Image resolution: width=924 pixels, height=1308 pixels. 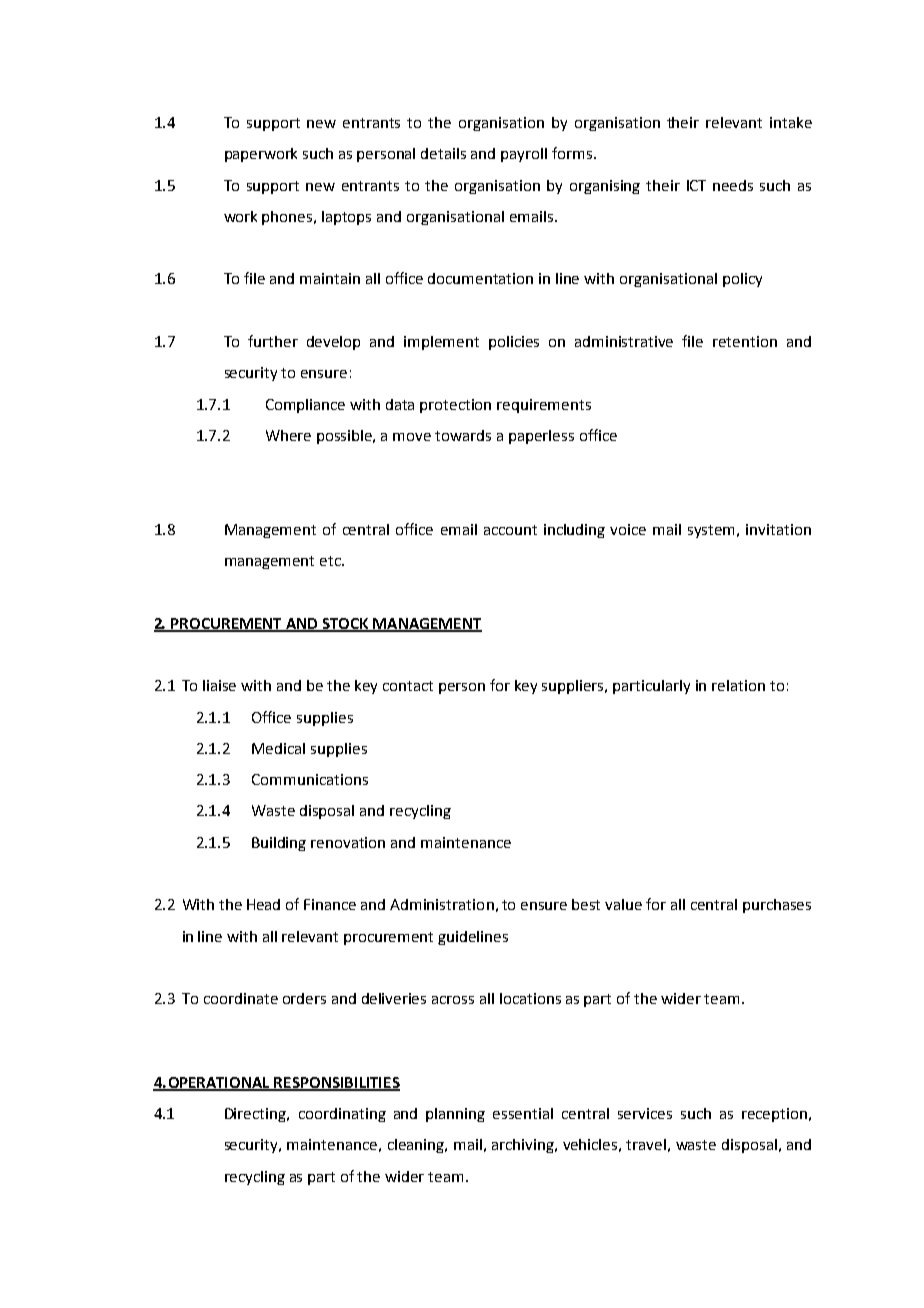 I want to click on needs, so click(x=733, y=185).
